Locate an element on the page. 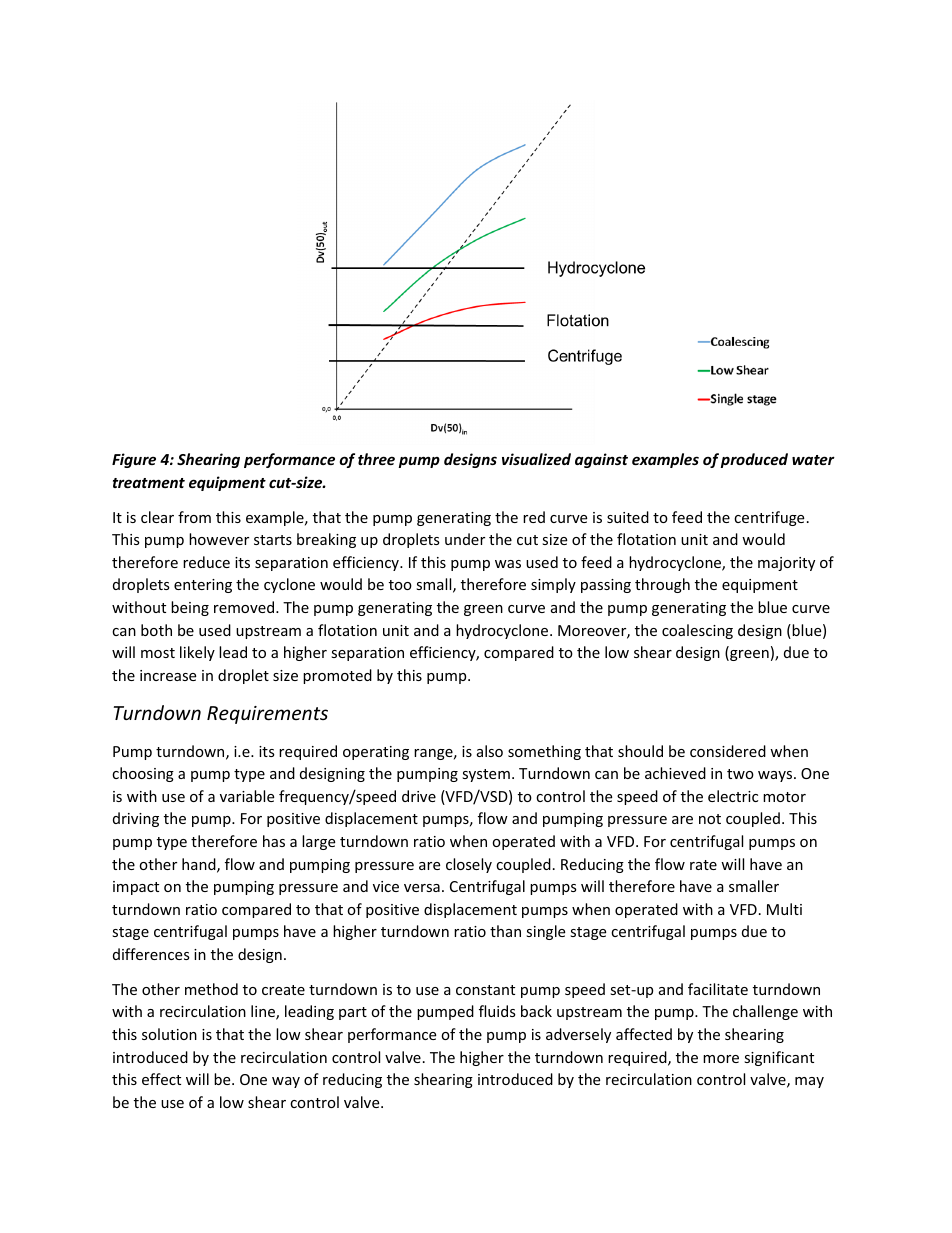  significant is located at coordinates (779, 1058).
